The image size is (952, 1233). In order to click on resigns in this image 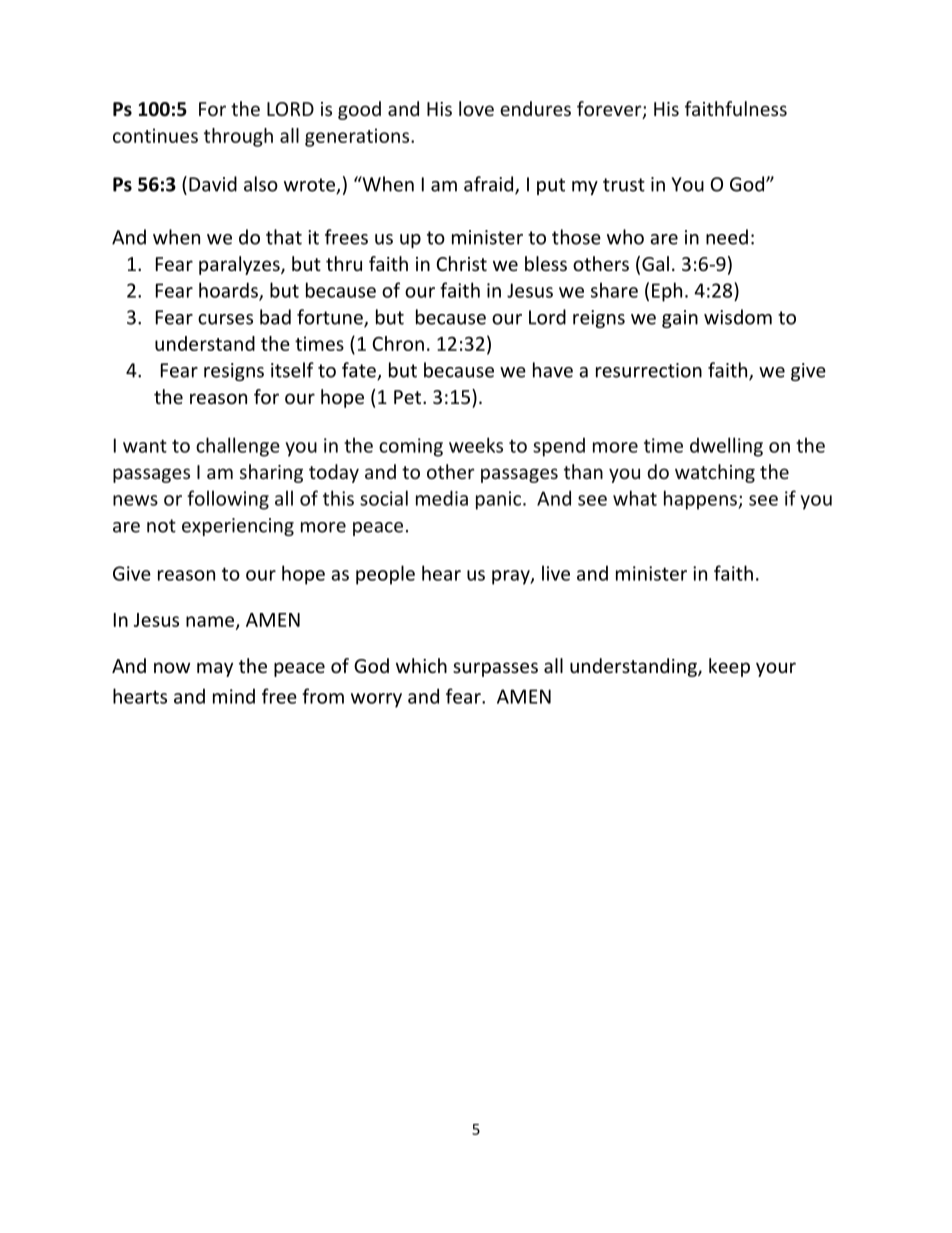, I will do `click(234, 372)`.
